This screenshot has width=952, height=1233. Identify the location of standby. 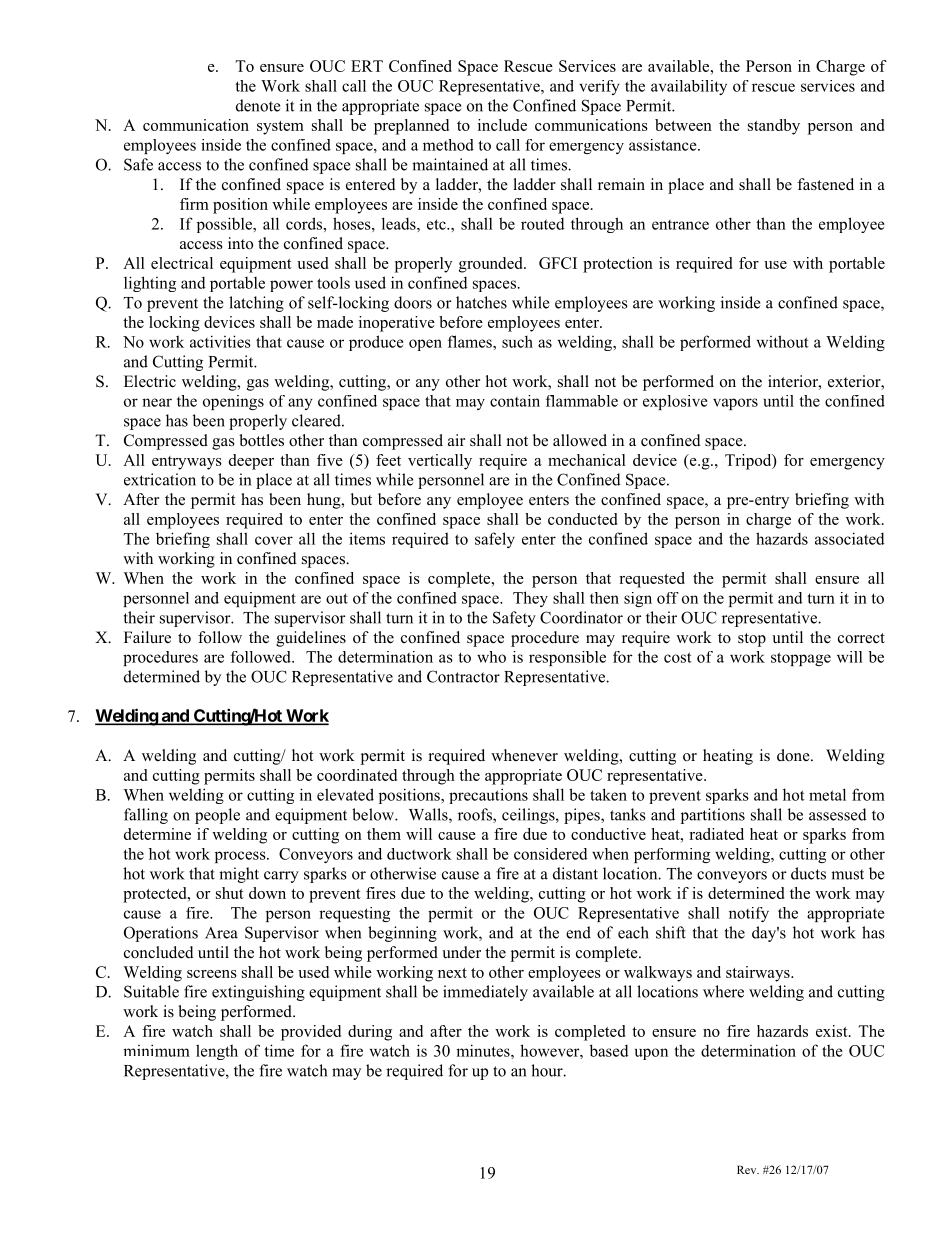
(774, 127).
